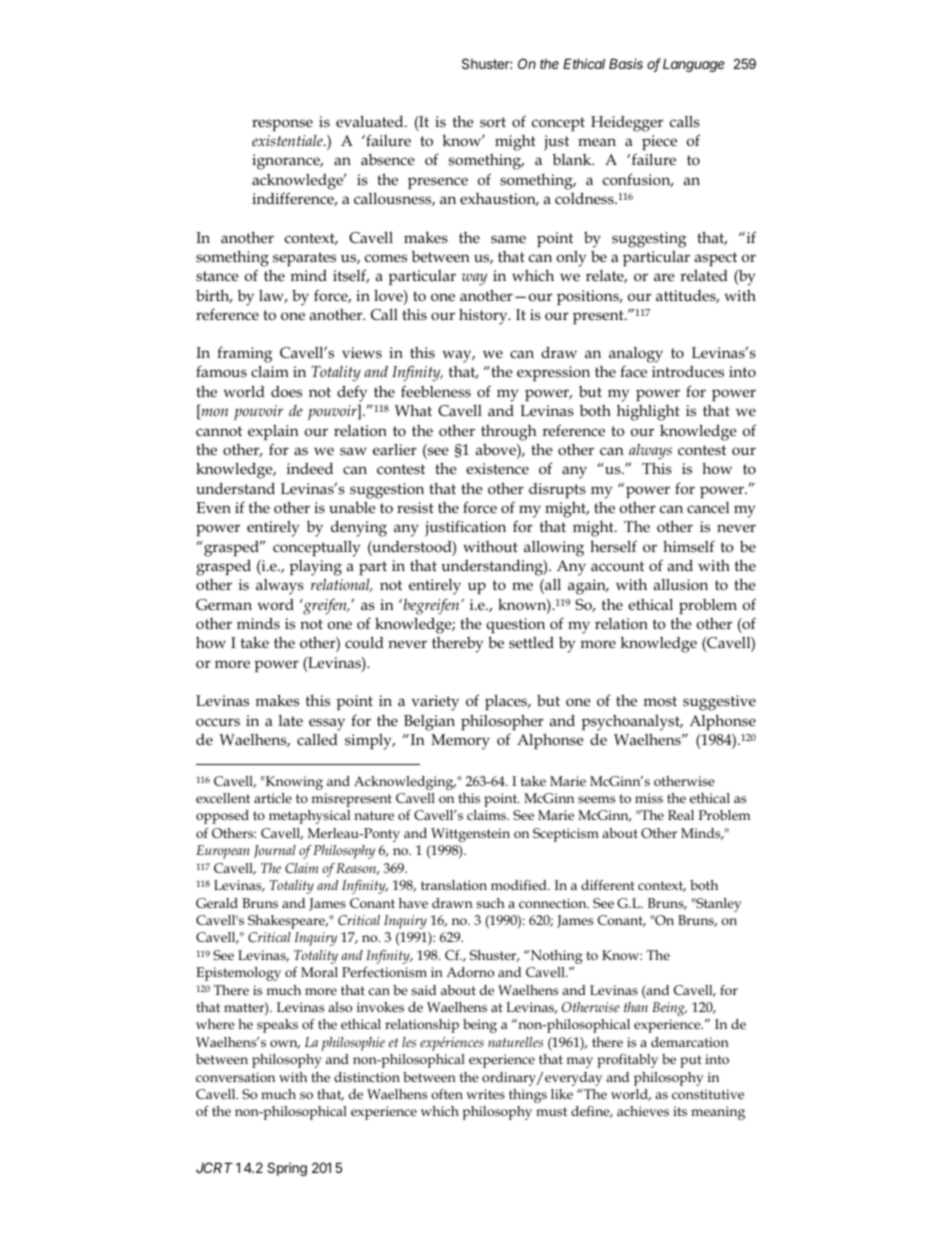  What do you see at coordinates (648, 413) in the screenshot?
I see `highlight` at bounding box center [648, 413].
